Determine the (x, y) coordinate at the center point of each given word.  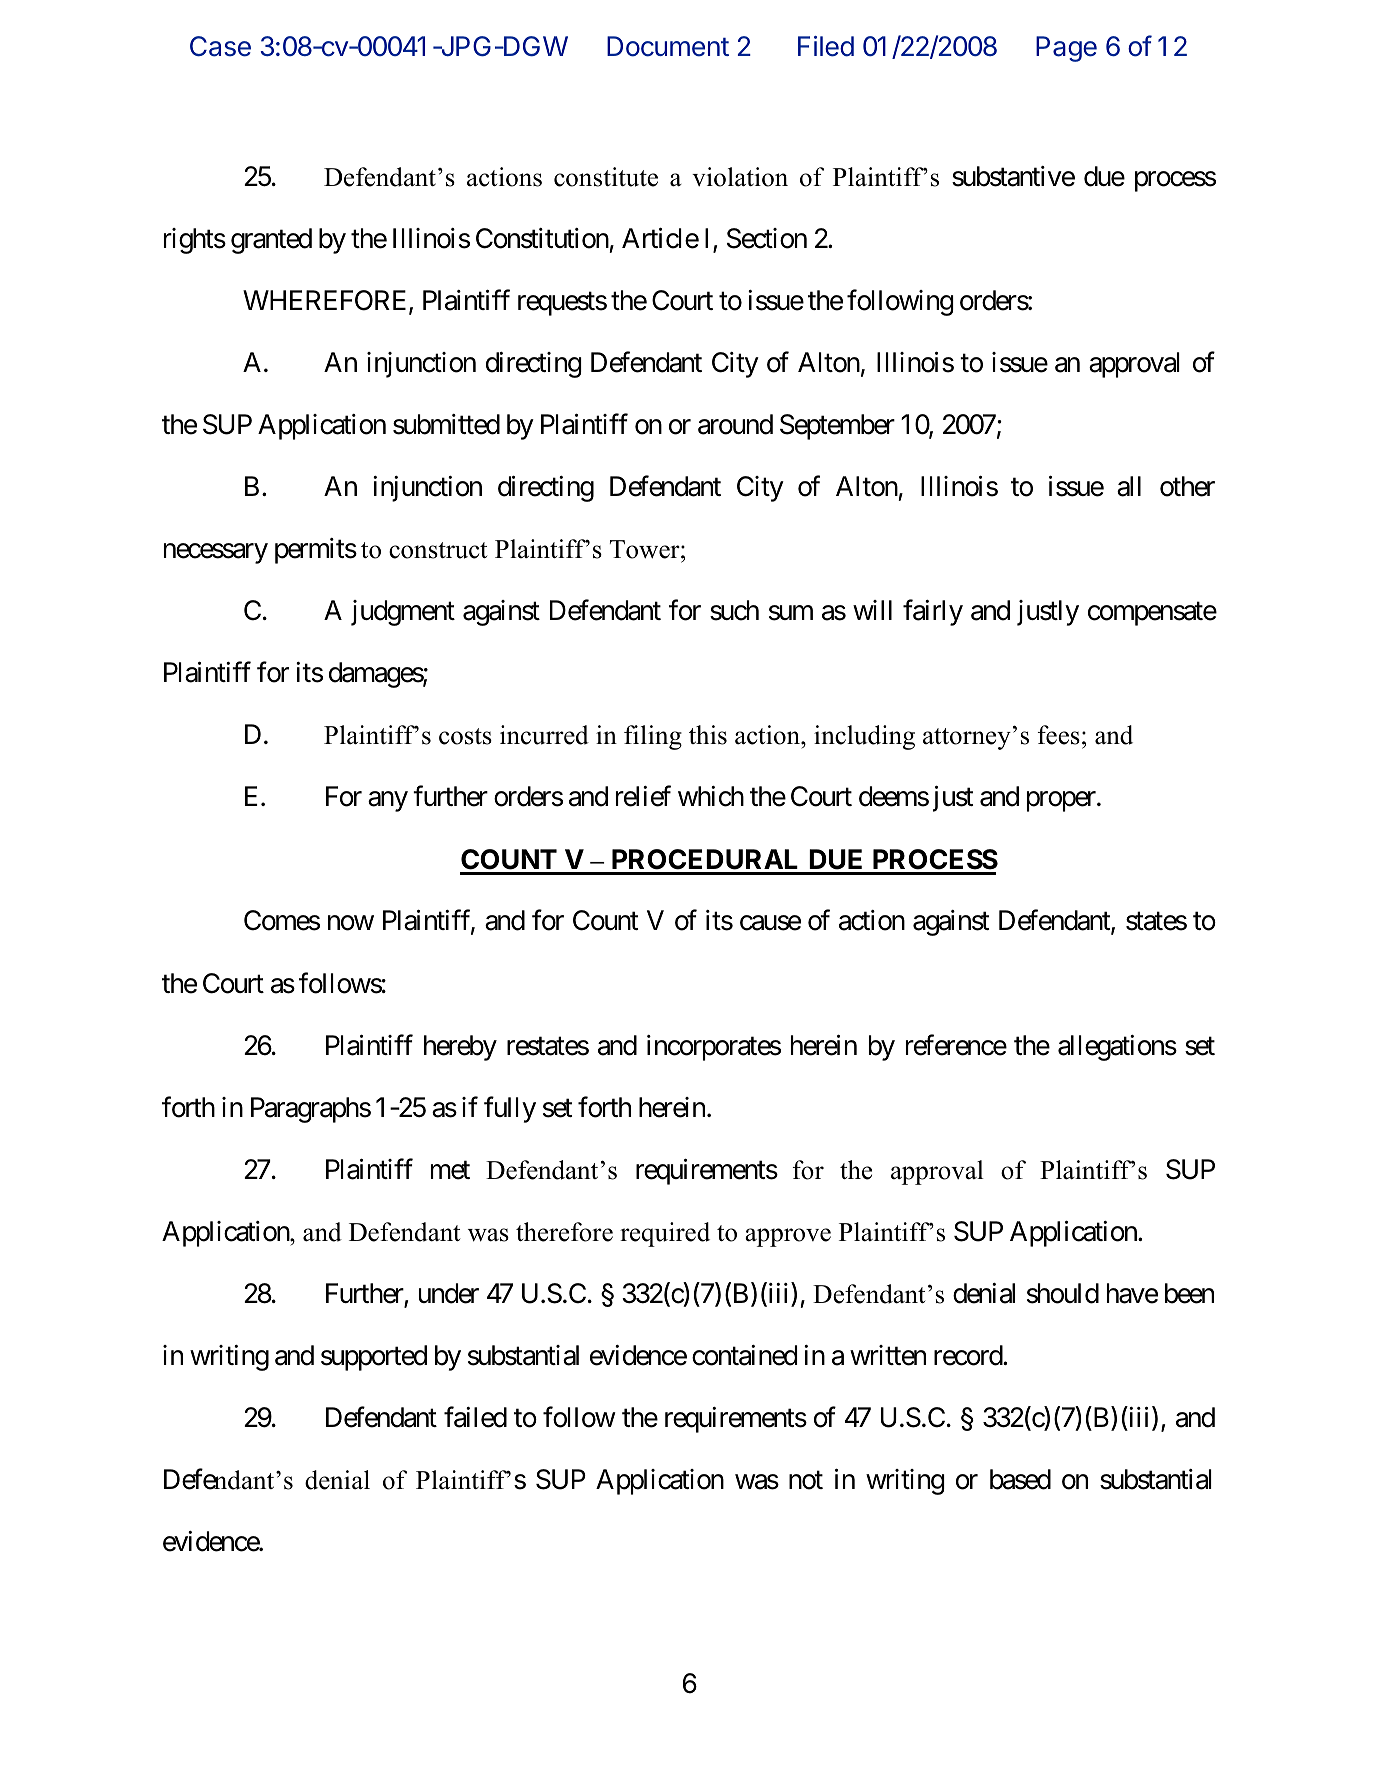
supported (374, 1358)
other (1187, 486)
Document (668, 46)
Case (220, 46)
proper (1062, 802)
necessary (216, 554)
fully (510, 1109)
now (351, 923)
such (734, 610)
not (806, 1480)
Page (1066, 49)
